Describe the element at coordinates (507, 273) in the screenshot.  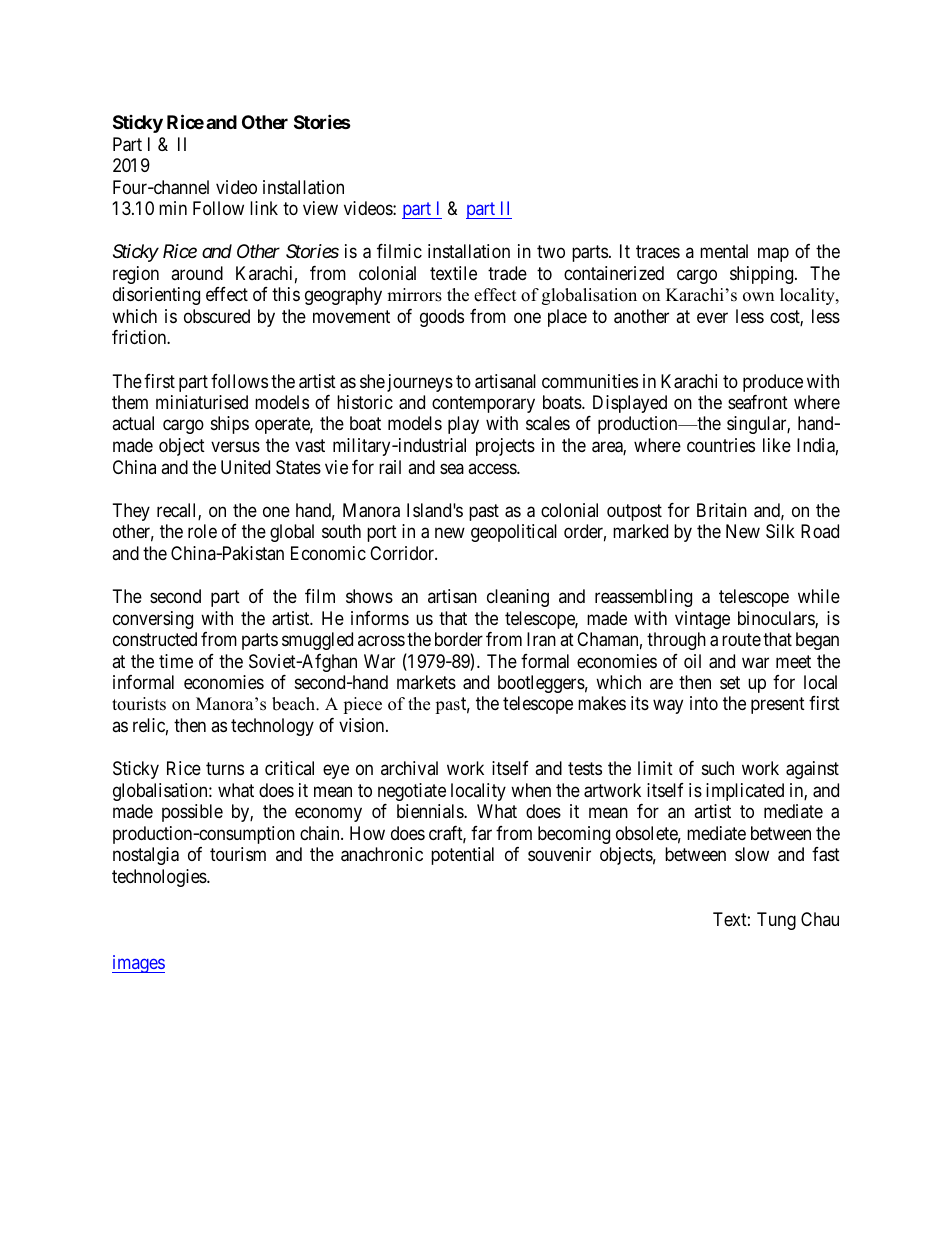
I see `trade` at that location.
